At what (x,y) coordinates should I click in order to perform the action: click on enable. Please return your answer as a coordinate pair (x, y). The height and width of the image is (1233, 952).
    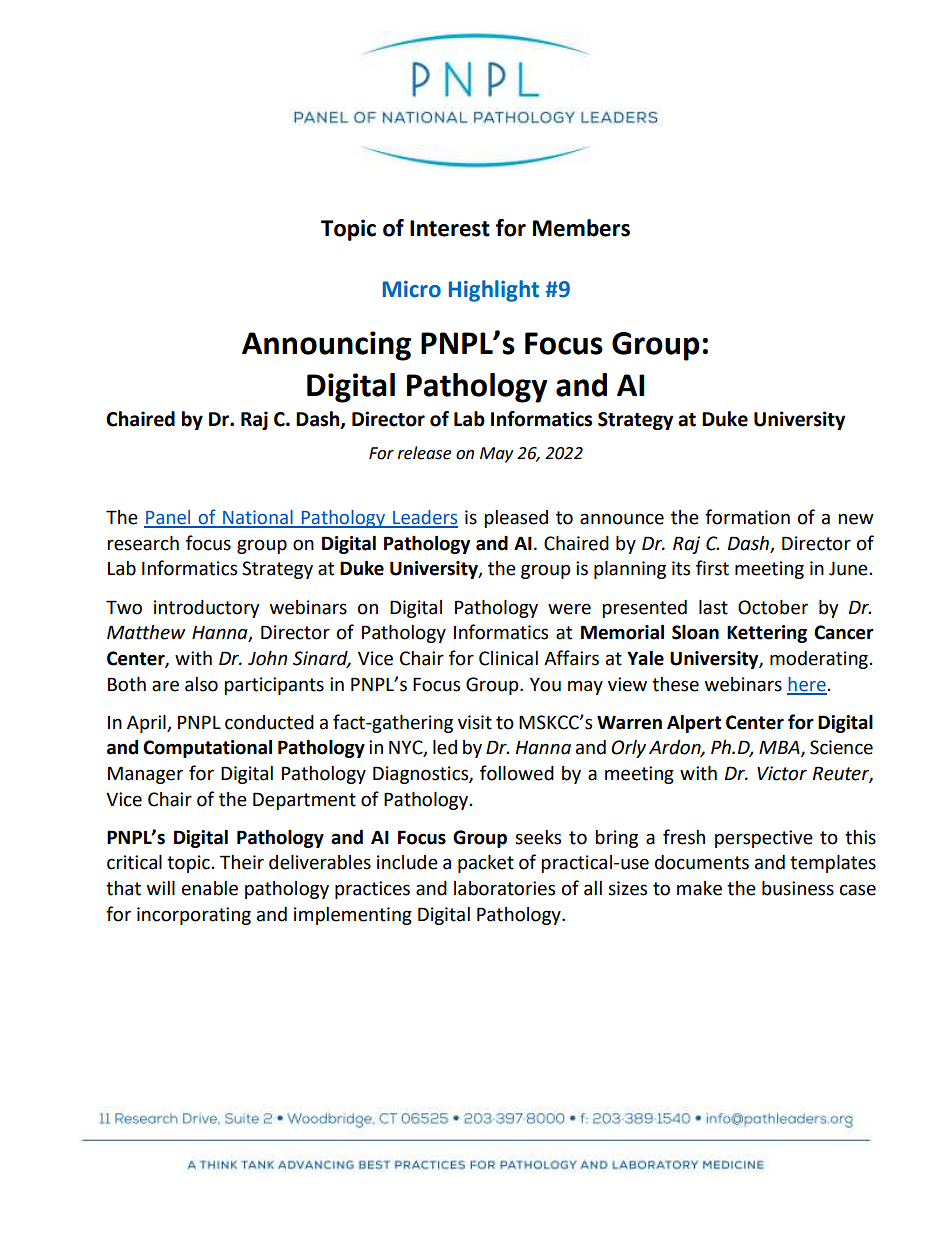
    Looking at the image, I should click on (210, 888).
